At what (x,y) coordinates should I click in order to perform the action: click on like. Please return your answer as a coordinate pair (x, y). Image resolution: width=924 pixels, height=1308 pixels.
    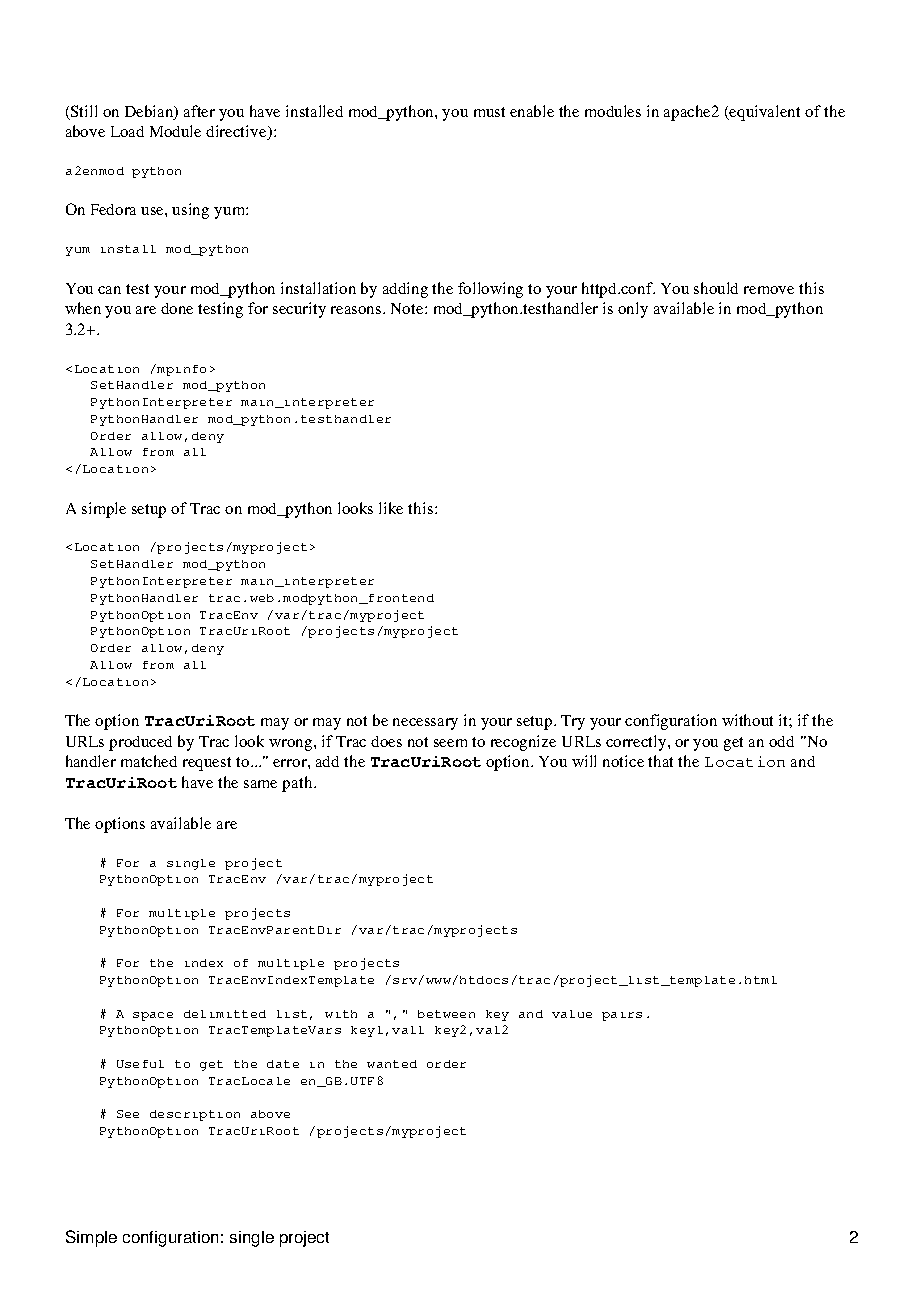
    Looking at the image, I should click on (391, 508).
